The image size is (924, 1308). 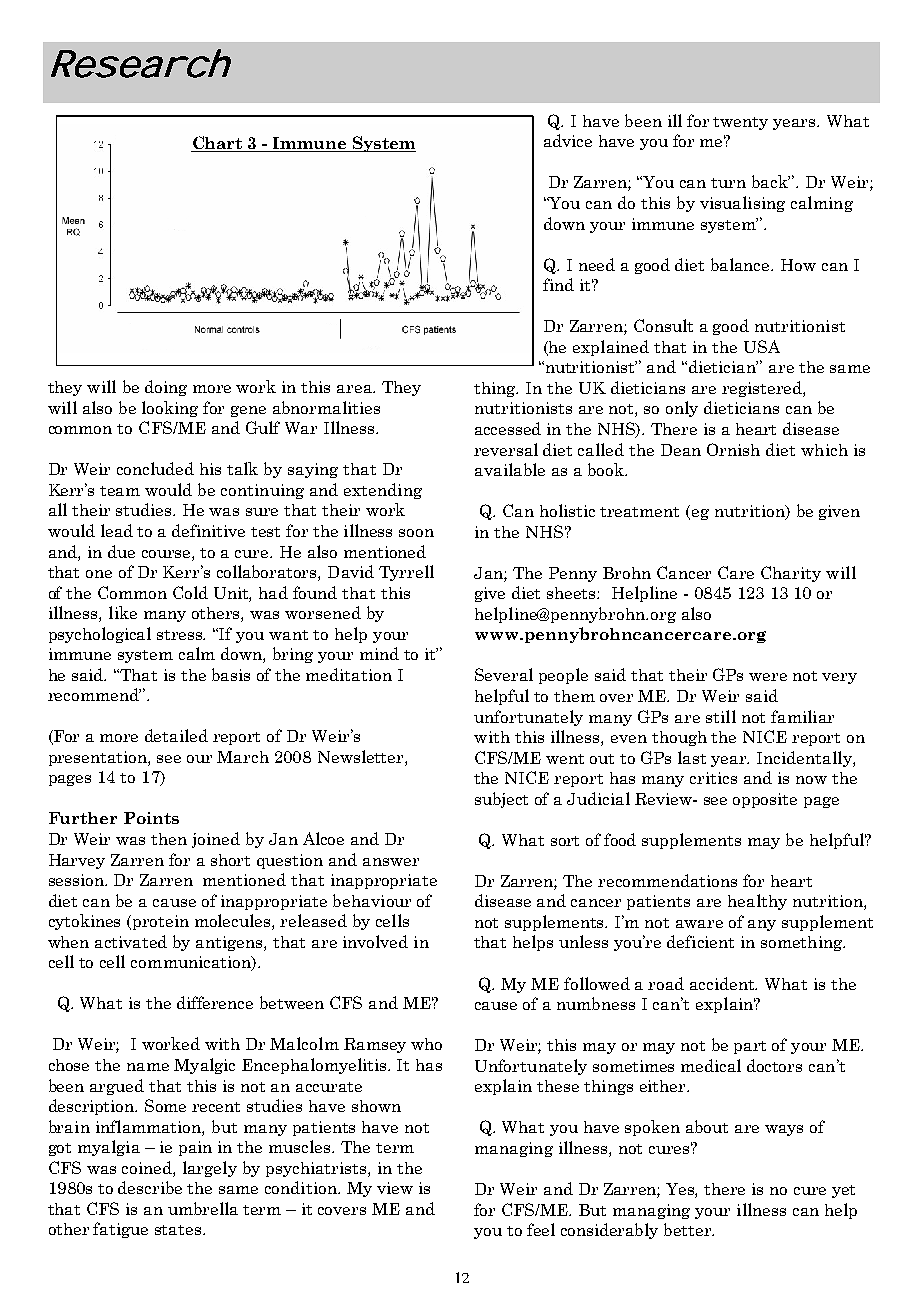 I want to click on Chart, so click(x=218, y=144).
